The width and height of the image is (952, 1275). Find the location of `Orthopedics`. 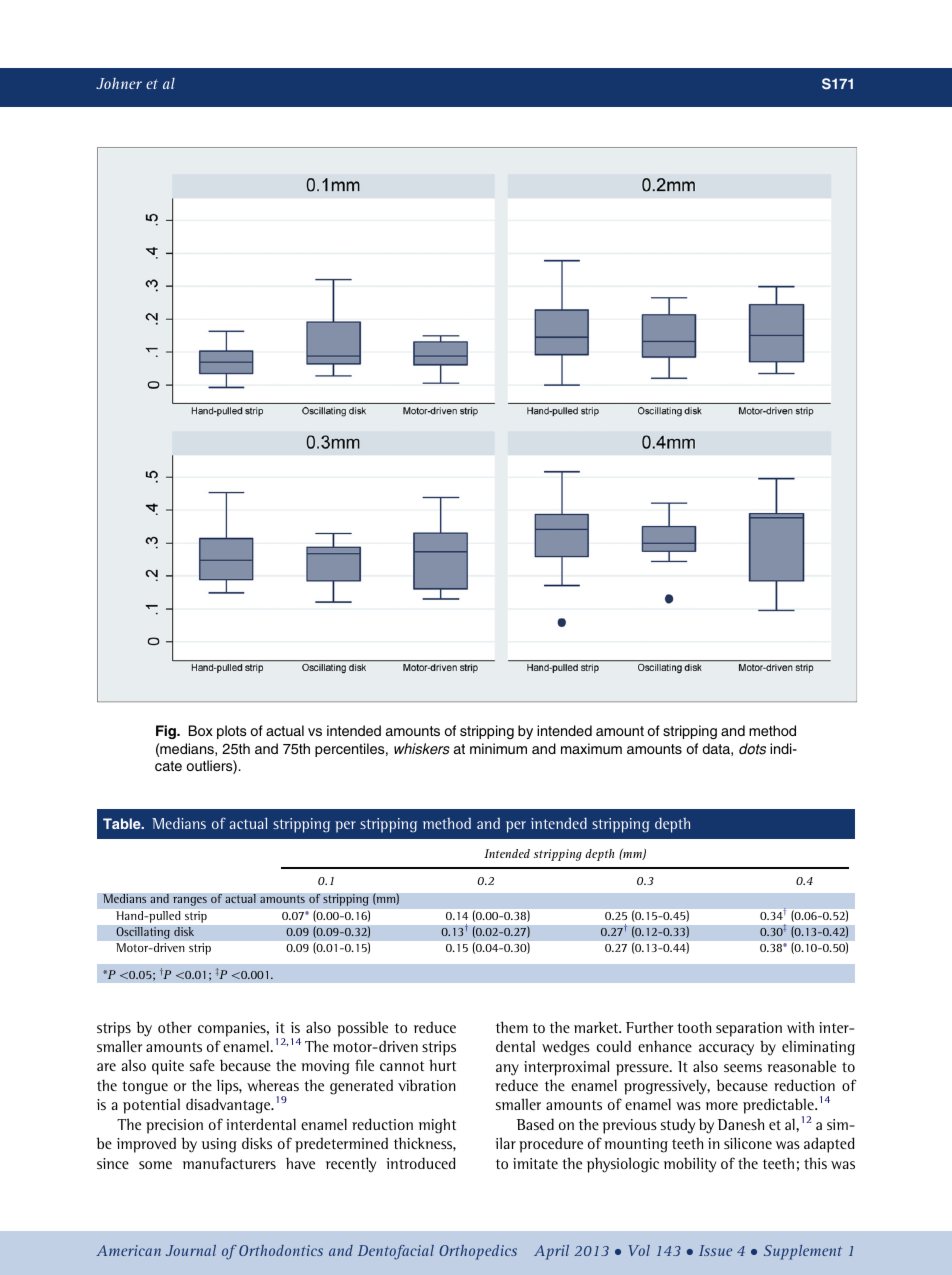

Orthopedics is located at coordinates (478, 1252).
